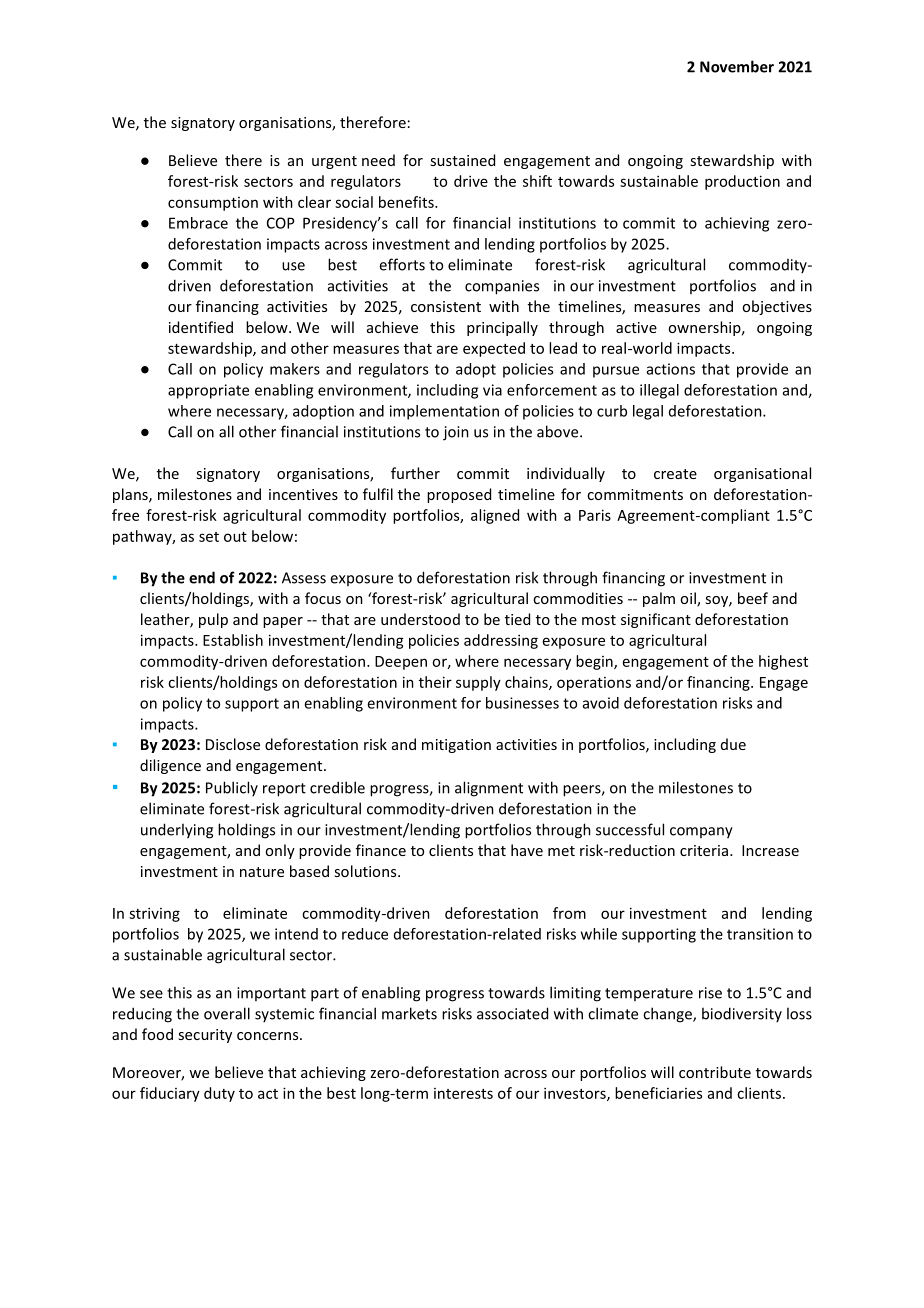 The width and height of the page is (924, 1308). I want to click on security, so click(205, 1036).
